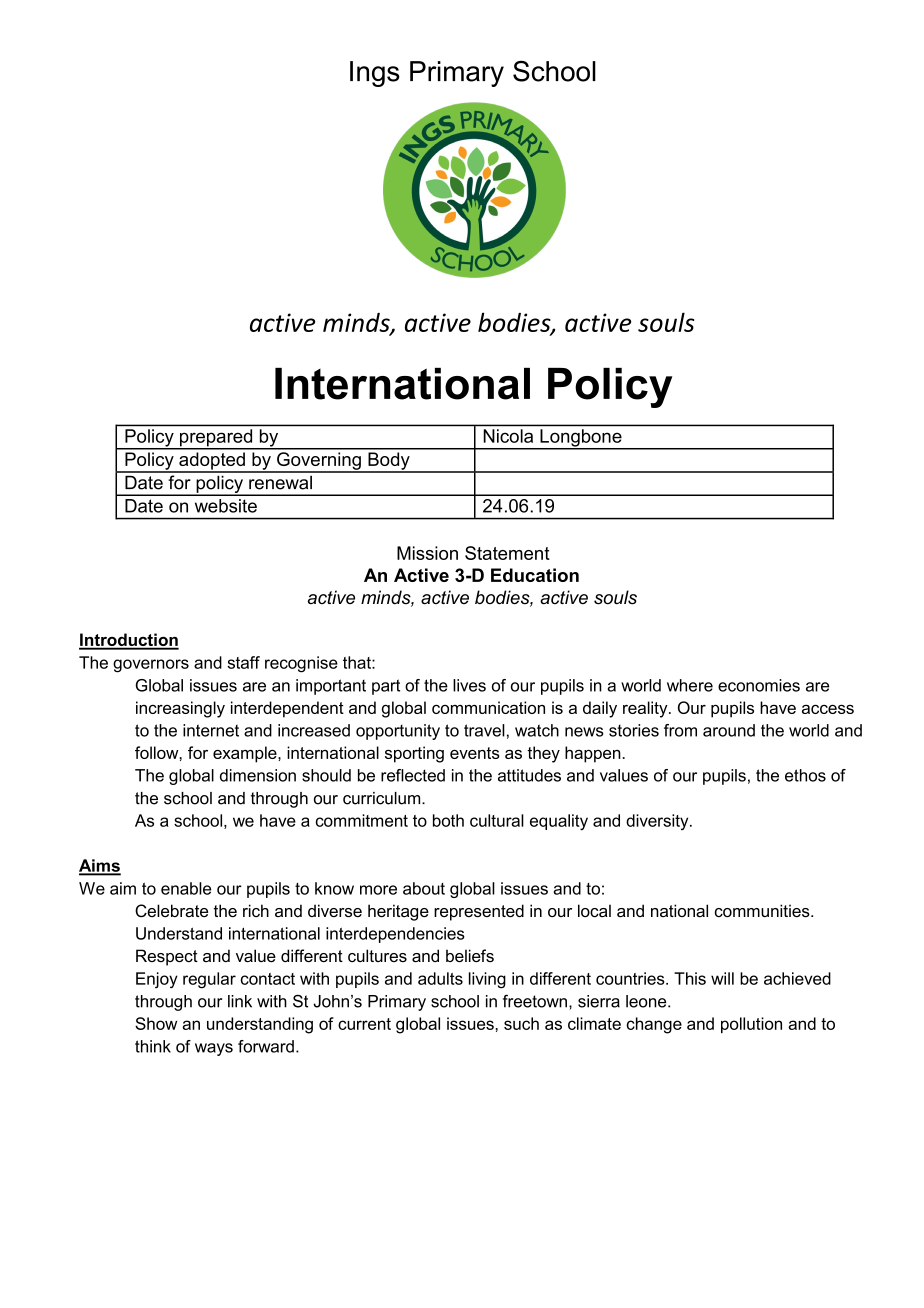 Image resolution: width=924 pixels, height=1308 pixels. What do you see at coordinates (240, 1001) in the screenshot?
I see `link` at bounding box center [240, 1001].
